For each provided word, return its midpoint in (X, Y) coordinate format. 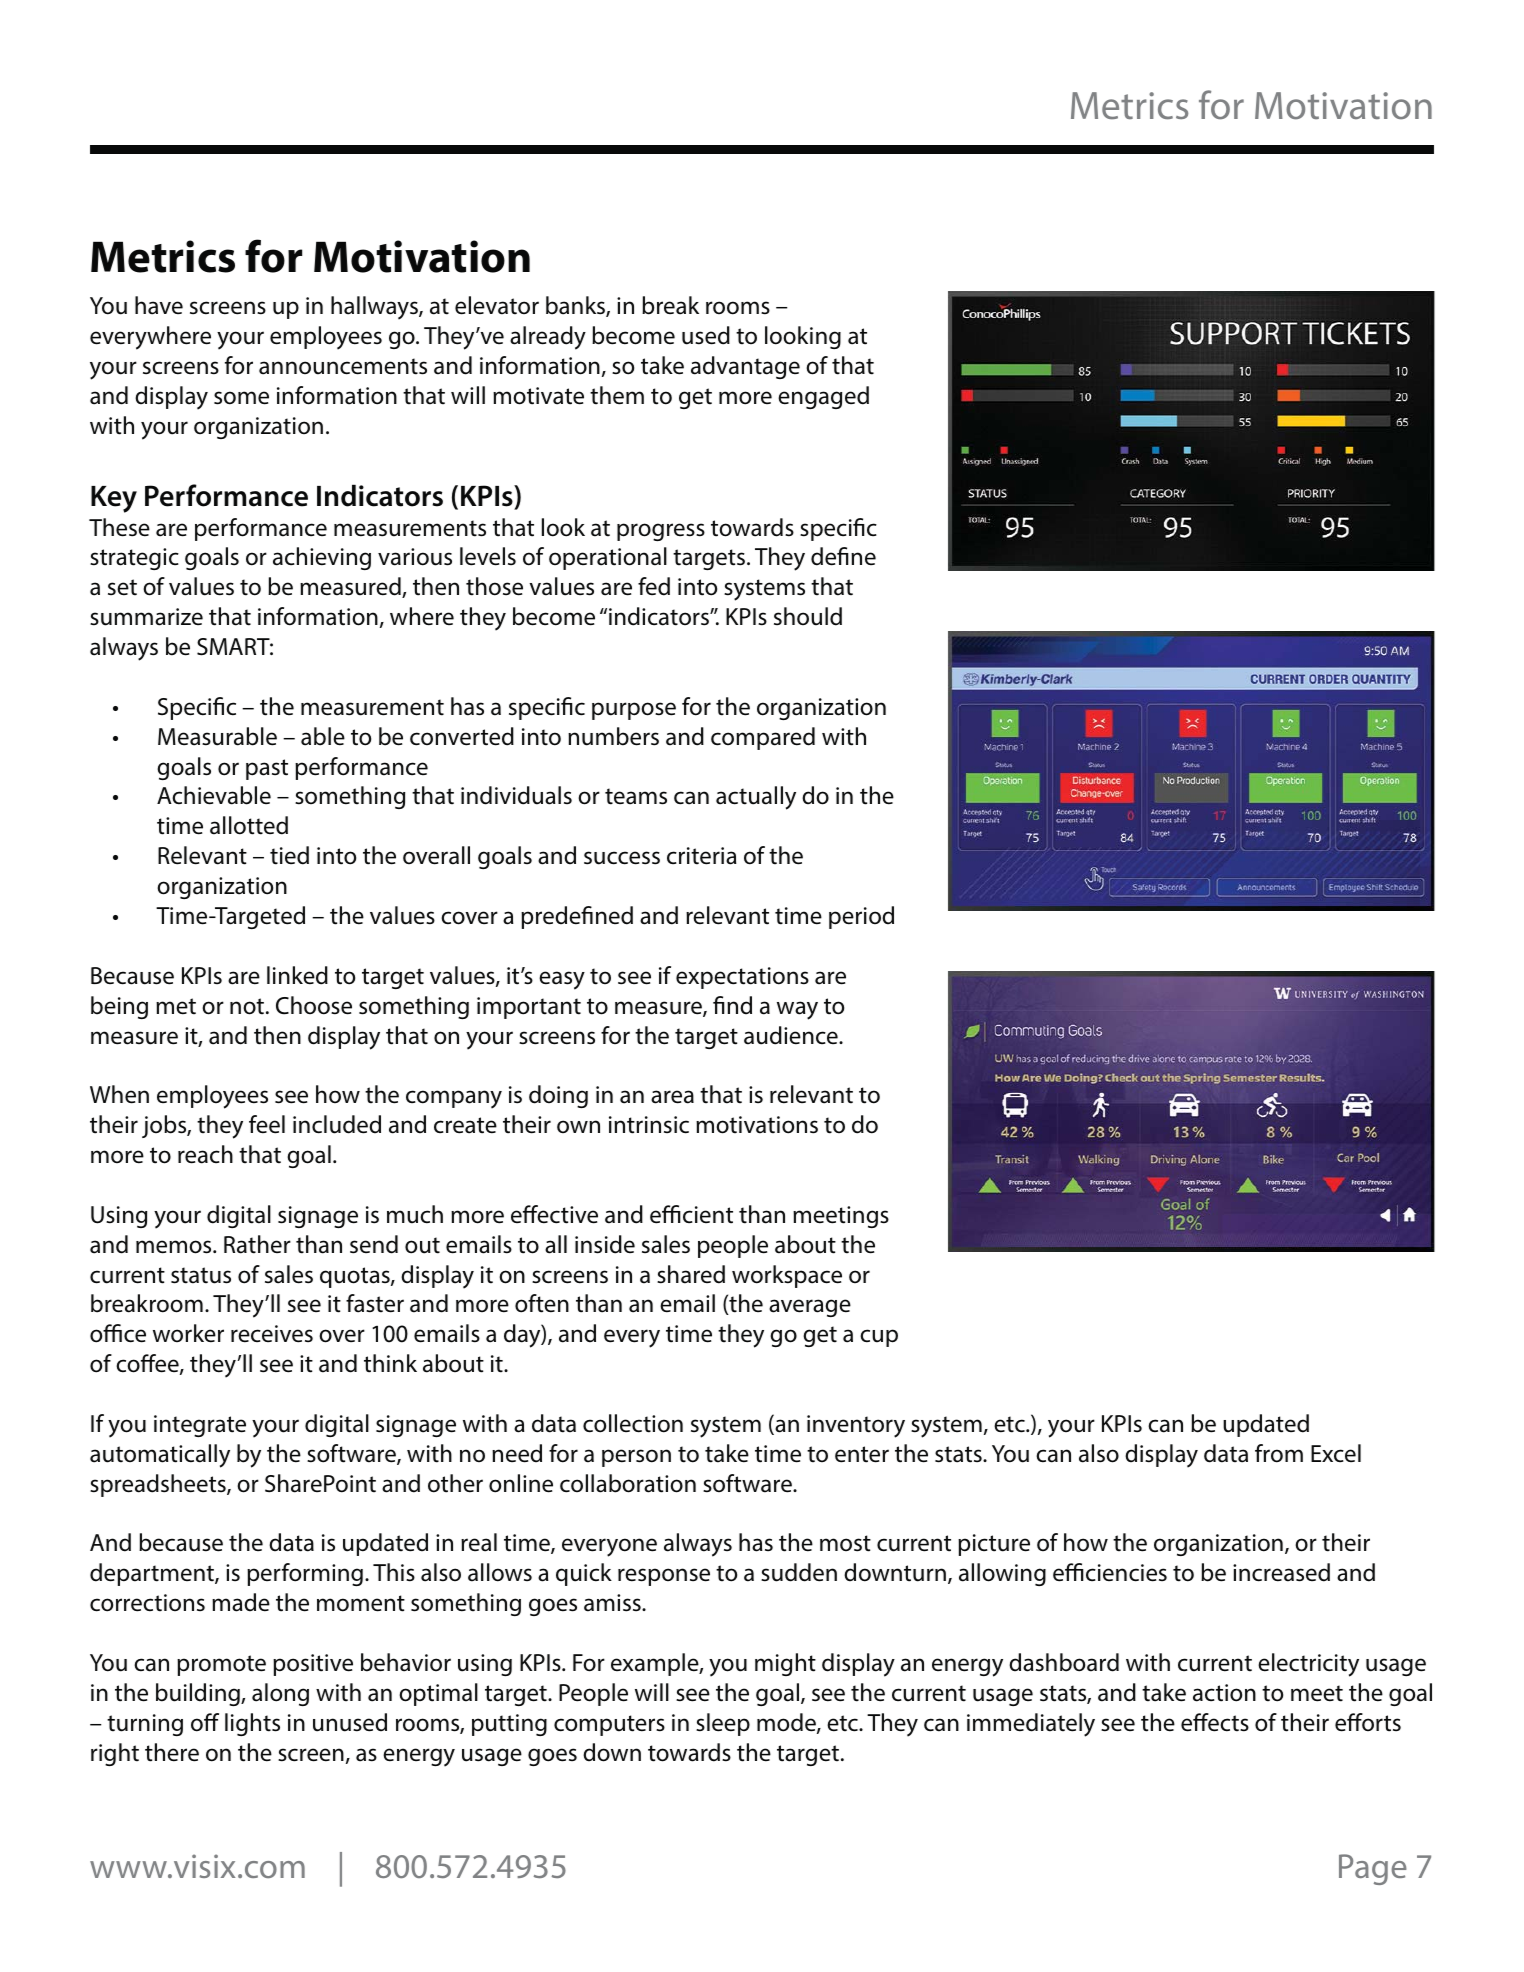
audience (792, 1035)
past (267, 769)
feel (267, 1124)
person (636, 1458)
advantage (745, 367)
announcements (343, 366)
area (672, 1097)
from (1279, 1453)
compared (763, 738)
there (172, 1752)
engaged (823, 397)
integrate (200, 1426)
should (808, 616)
